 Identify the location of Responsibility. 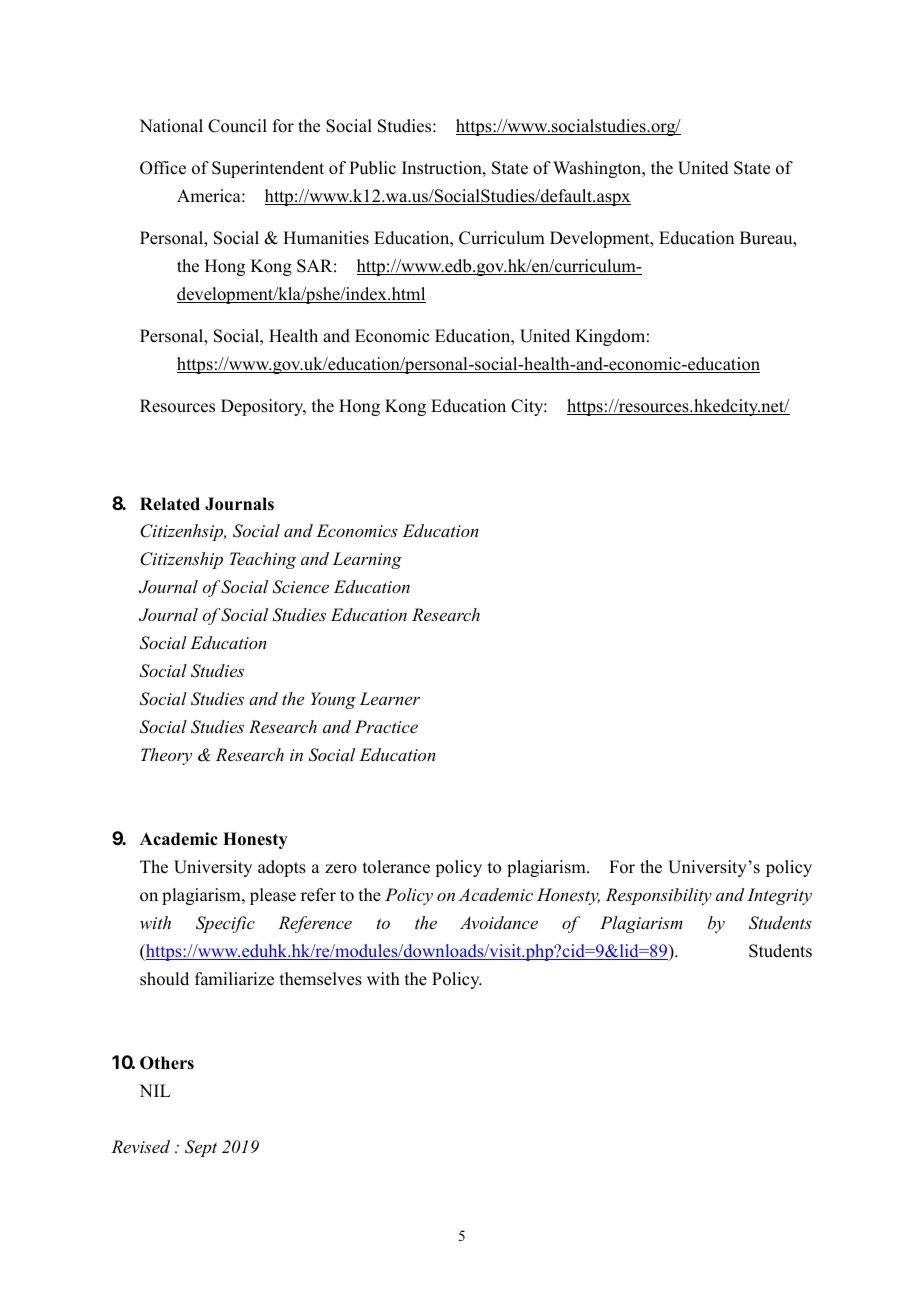
(659, 896).
